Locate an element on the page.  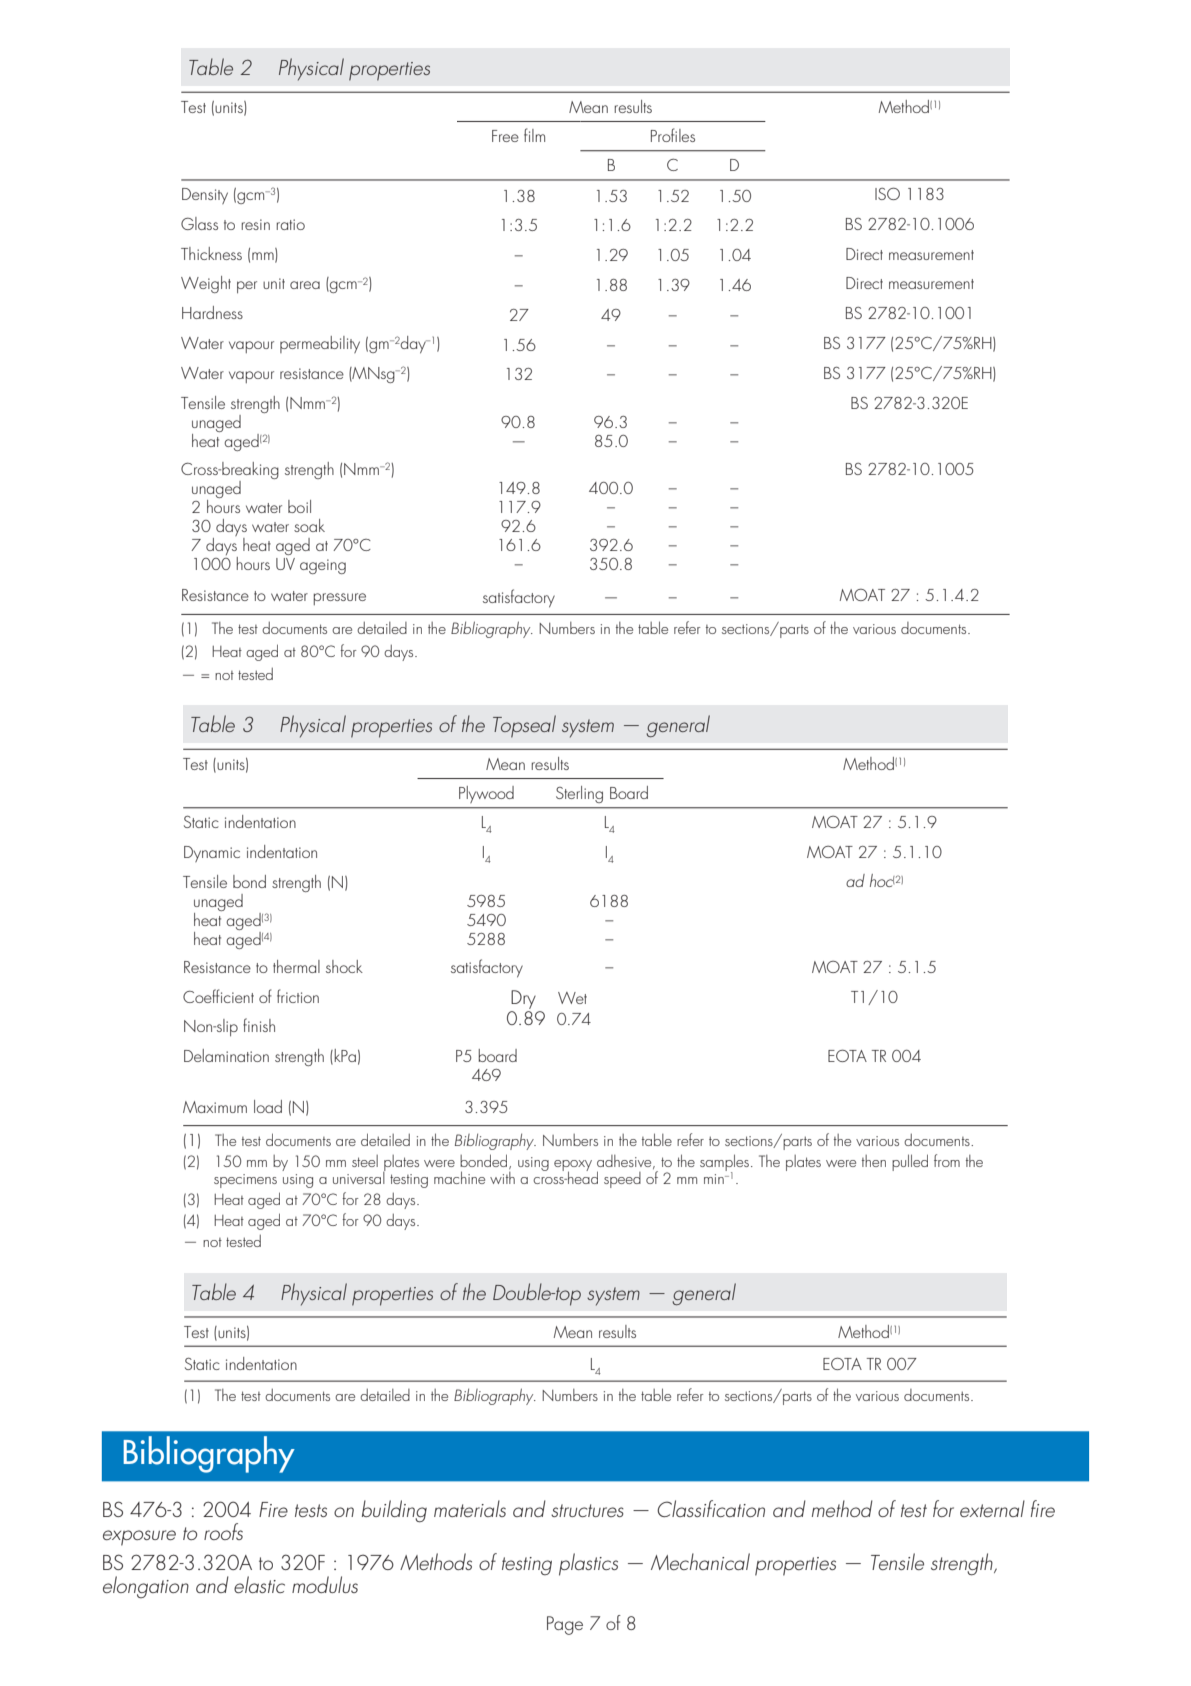
then is located at coordinates (874, 1161).
